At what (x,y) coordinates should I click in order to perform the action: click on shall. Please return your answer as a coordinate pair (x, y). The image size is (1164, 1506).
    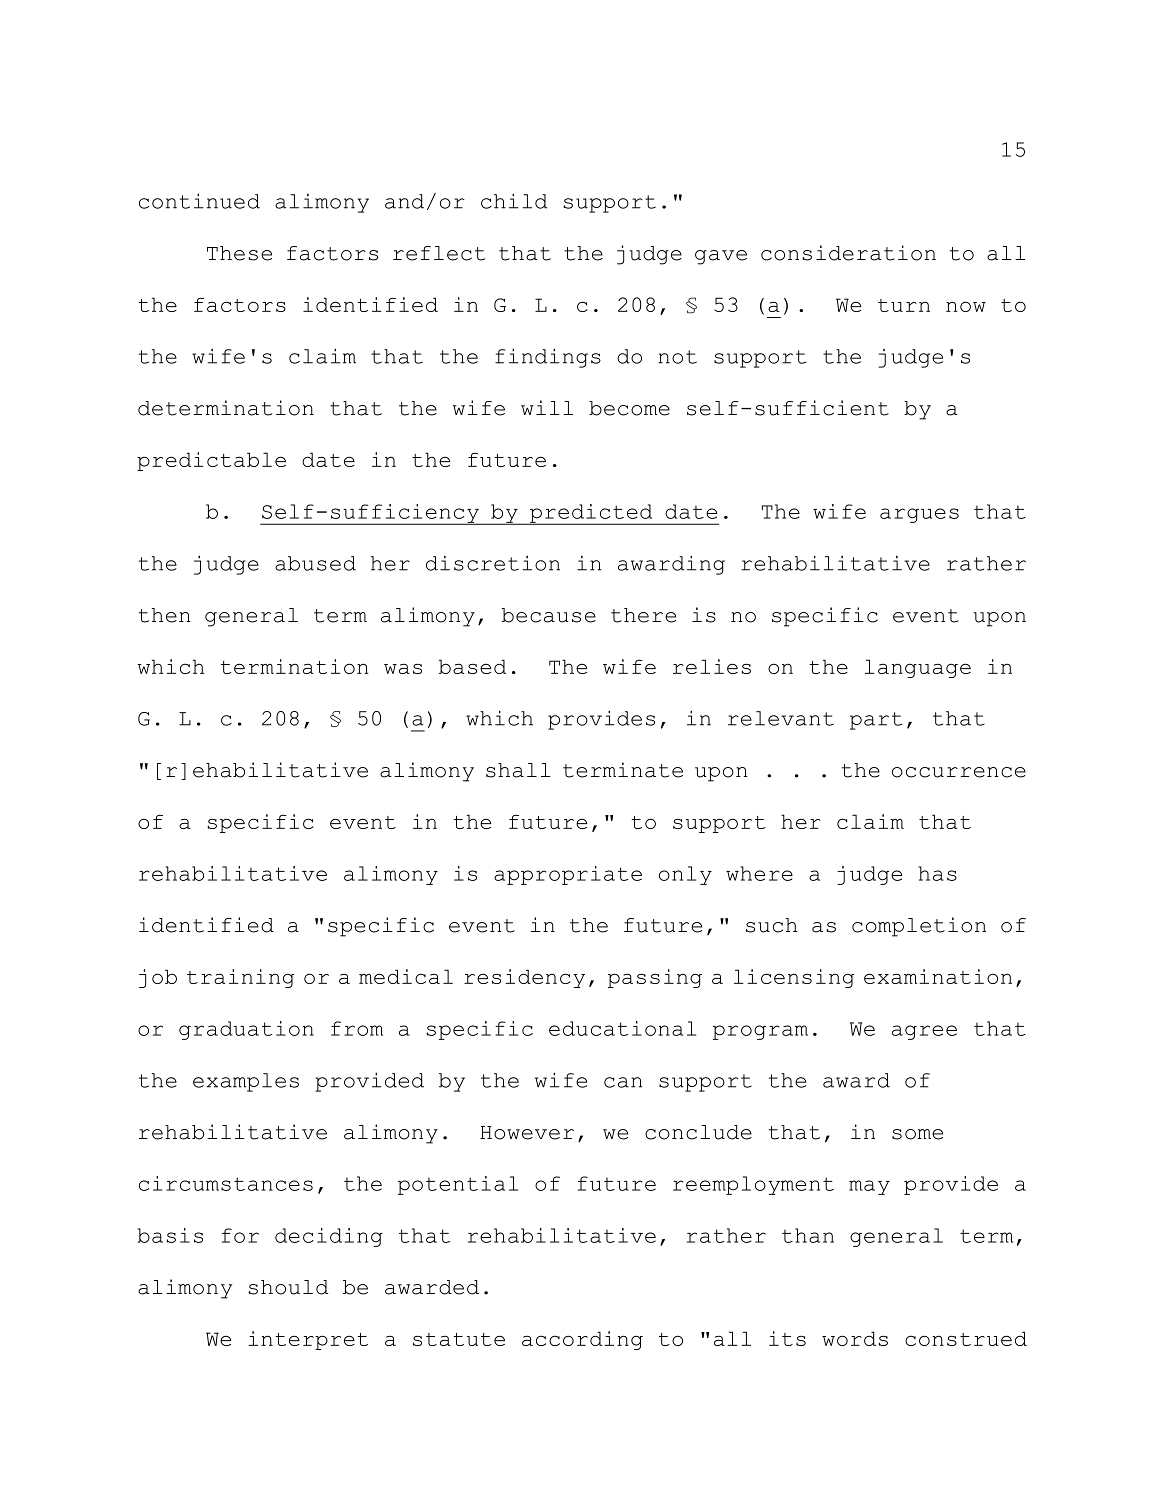
    Looking at the image, I should click on (518, 770).
